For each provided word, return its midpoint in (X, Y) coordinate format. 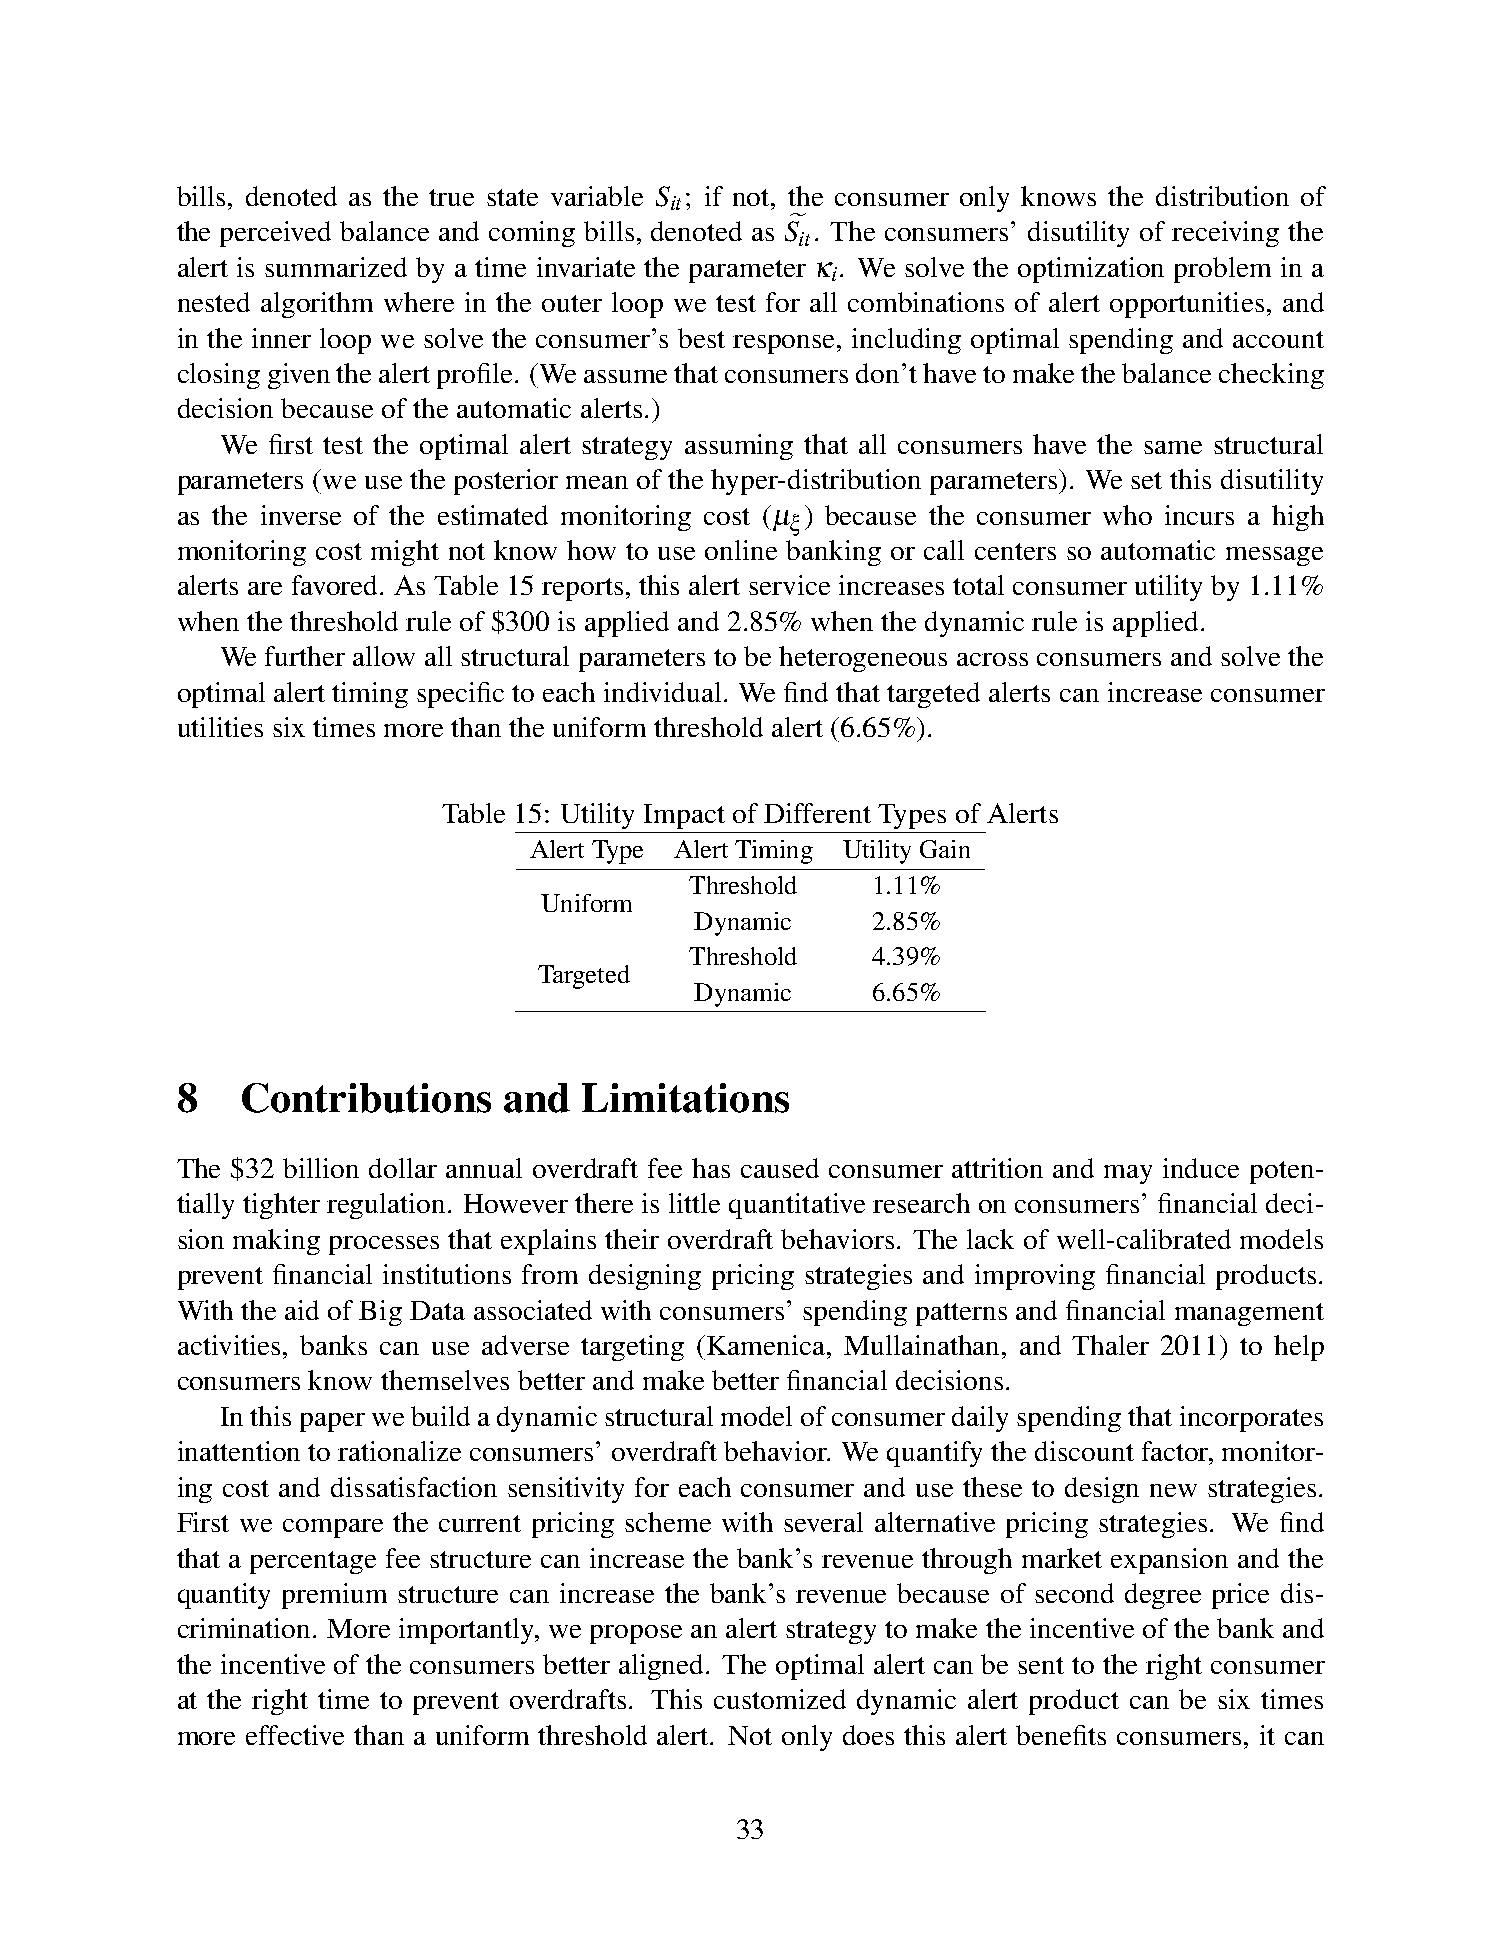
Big (380, 1313)
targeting (632, 1348)
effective (295, 1735)
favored (336, 585)
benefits (1061, 1735)
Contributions (366, 1098)
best (701, 338)
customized (780, 1699)
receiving (1225, 234)
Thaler (1110, 1345)
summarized (336, 267)
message (1274, 556)
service (789, 585)
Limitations (685, 1098)
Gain (945, 849)
